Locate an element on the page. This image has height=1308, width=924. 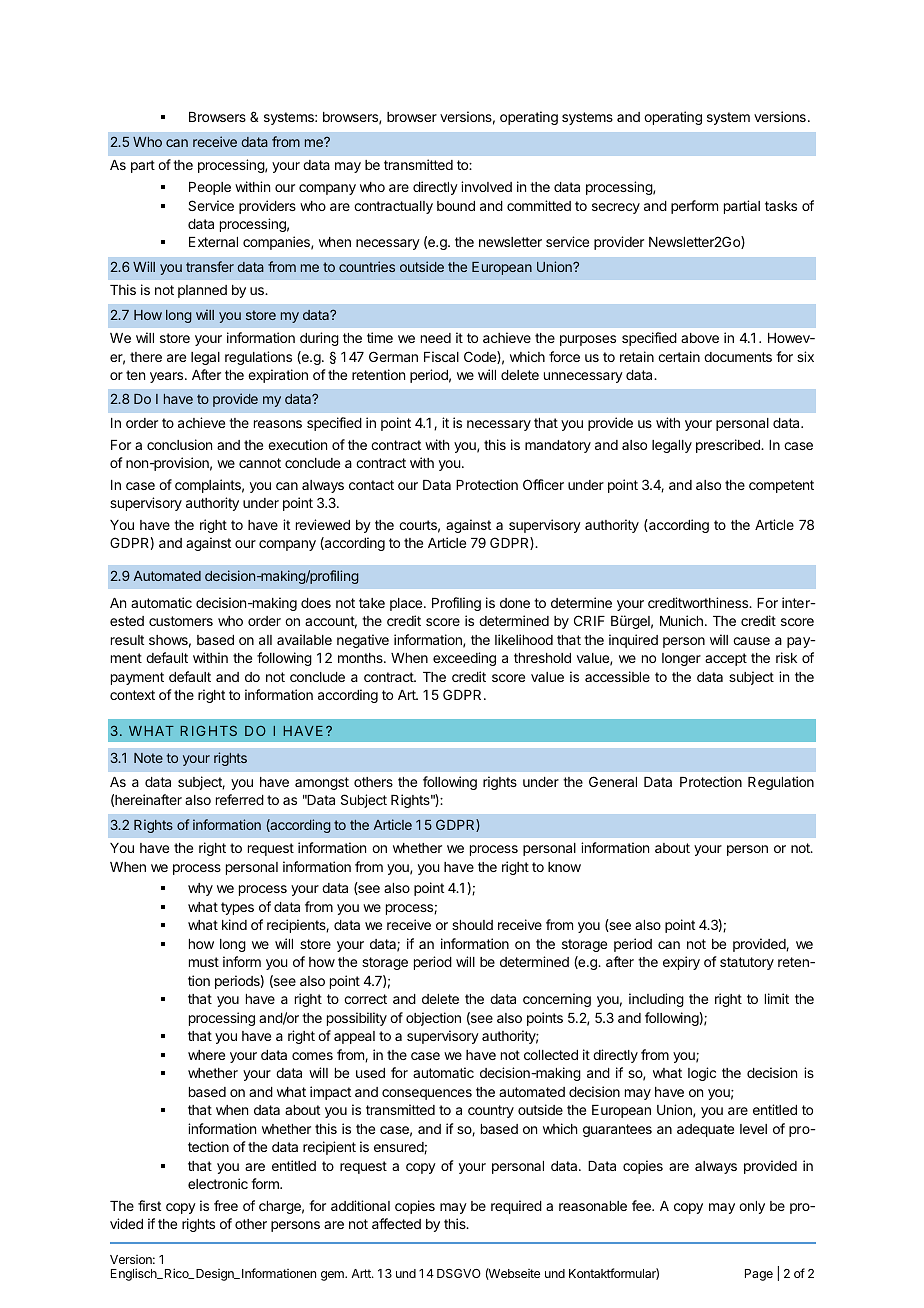
exceeding is located at coordinates (464, 659).
